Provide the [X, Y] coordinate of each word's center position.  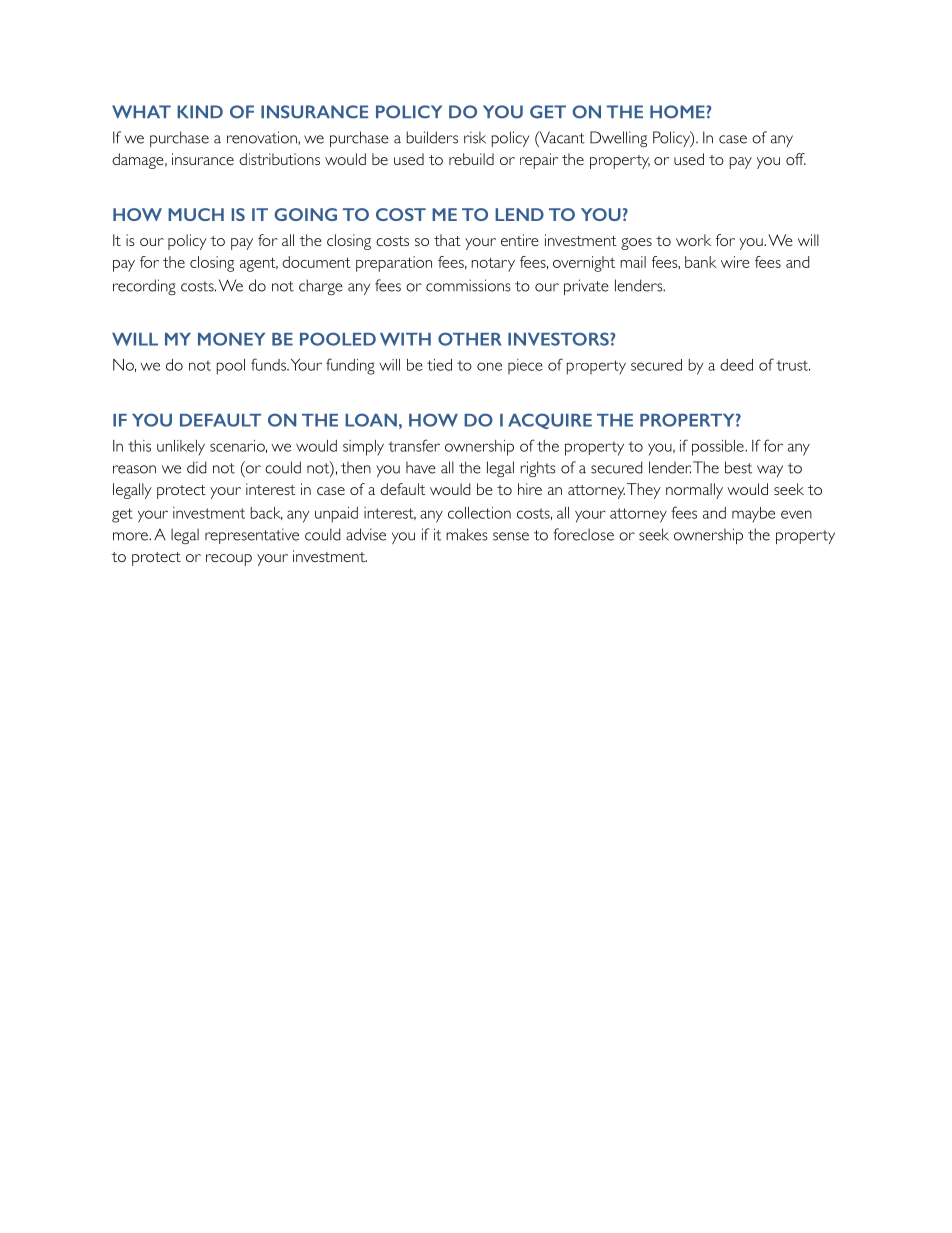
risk [475, 137]
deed [736, 365]
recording [144, 287]
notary [493, 264]
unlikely [181, 448]
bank [700, 262]
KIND [200, 111]
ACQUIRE [550, 421]
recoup [229, 560]
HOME [678, 112]
